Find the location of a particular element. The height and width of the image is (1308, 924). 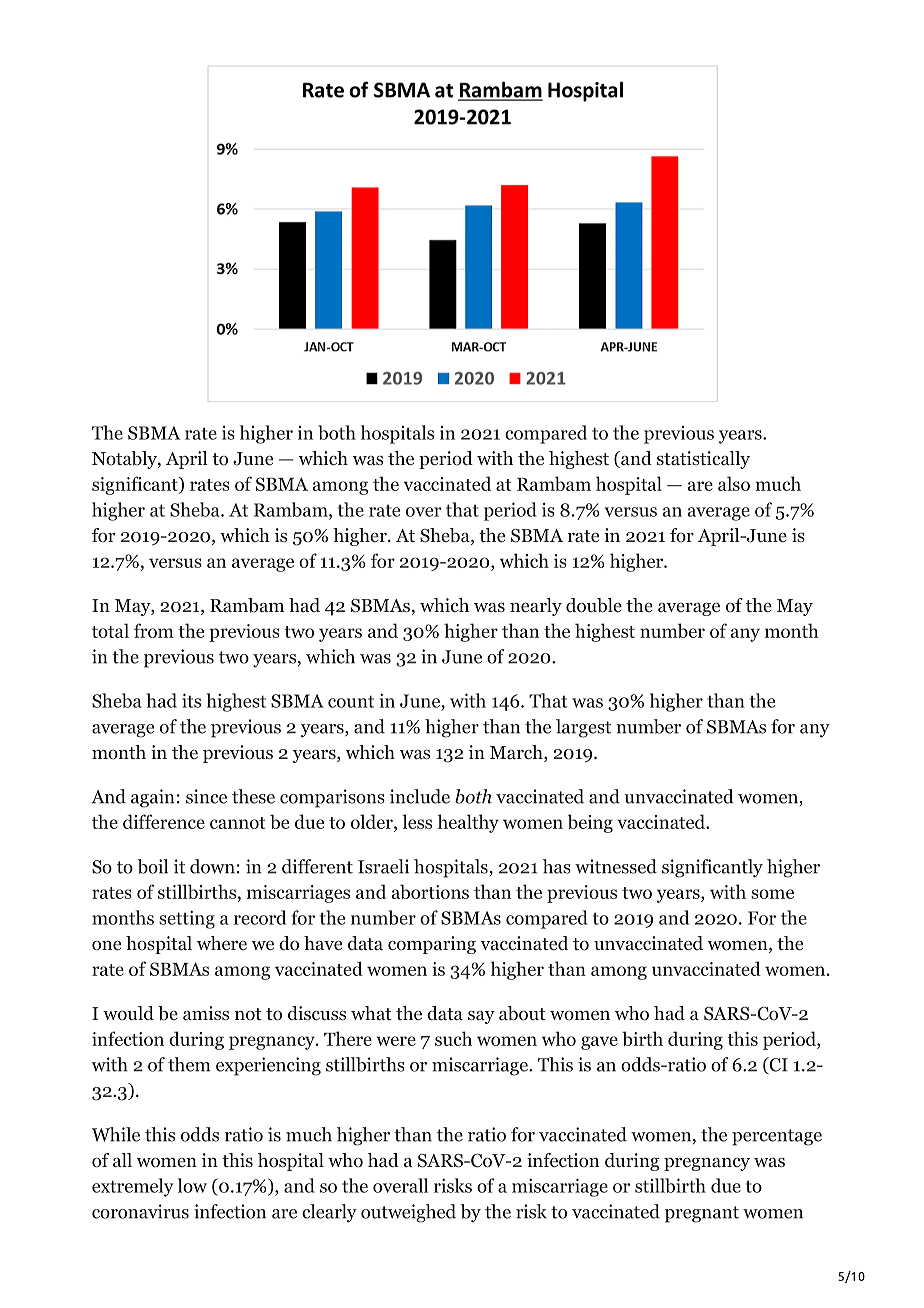

Notably is located at coordinates (125, 460).
